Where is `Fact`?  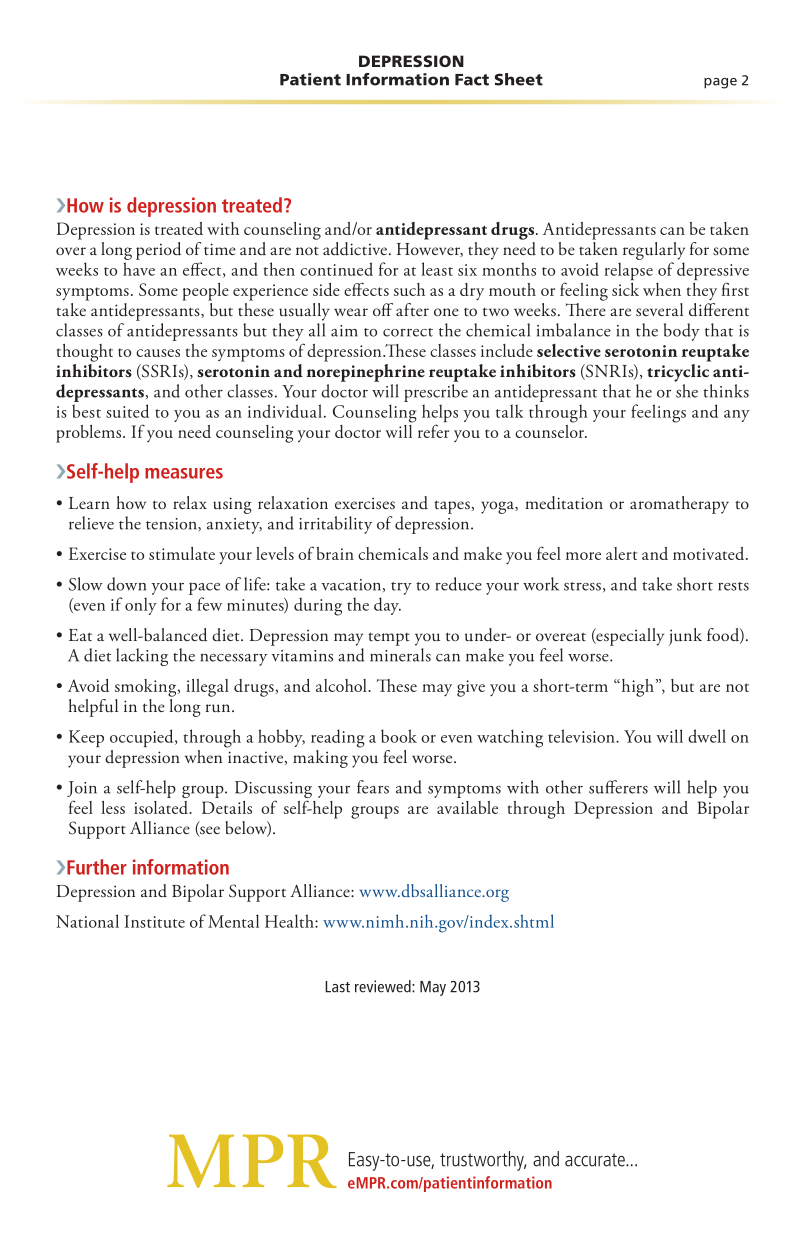
Fact is located at coordinates (472, 80).
